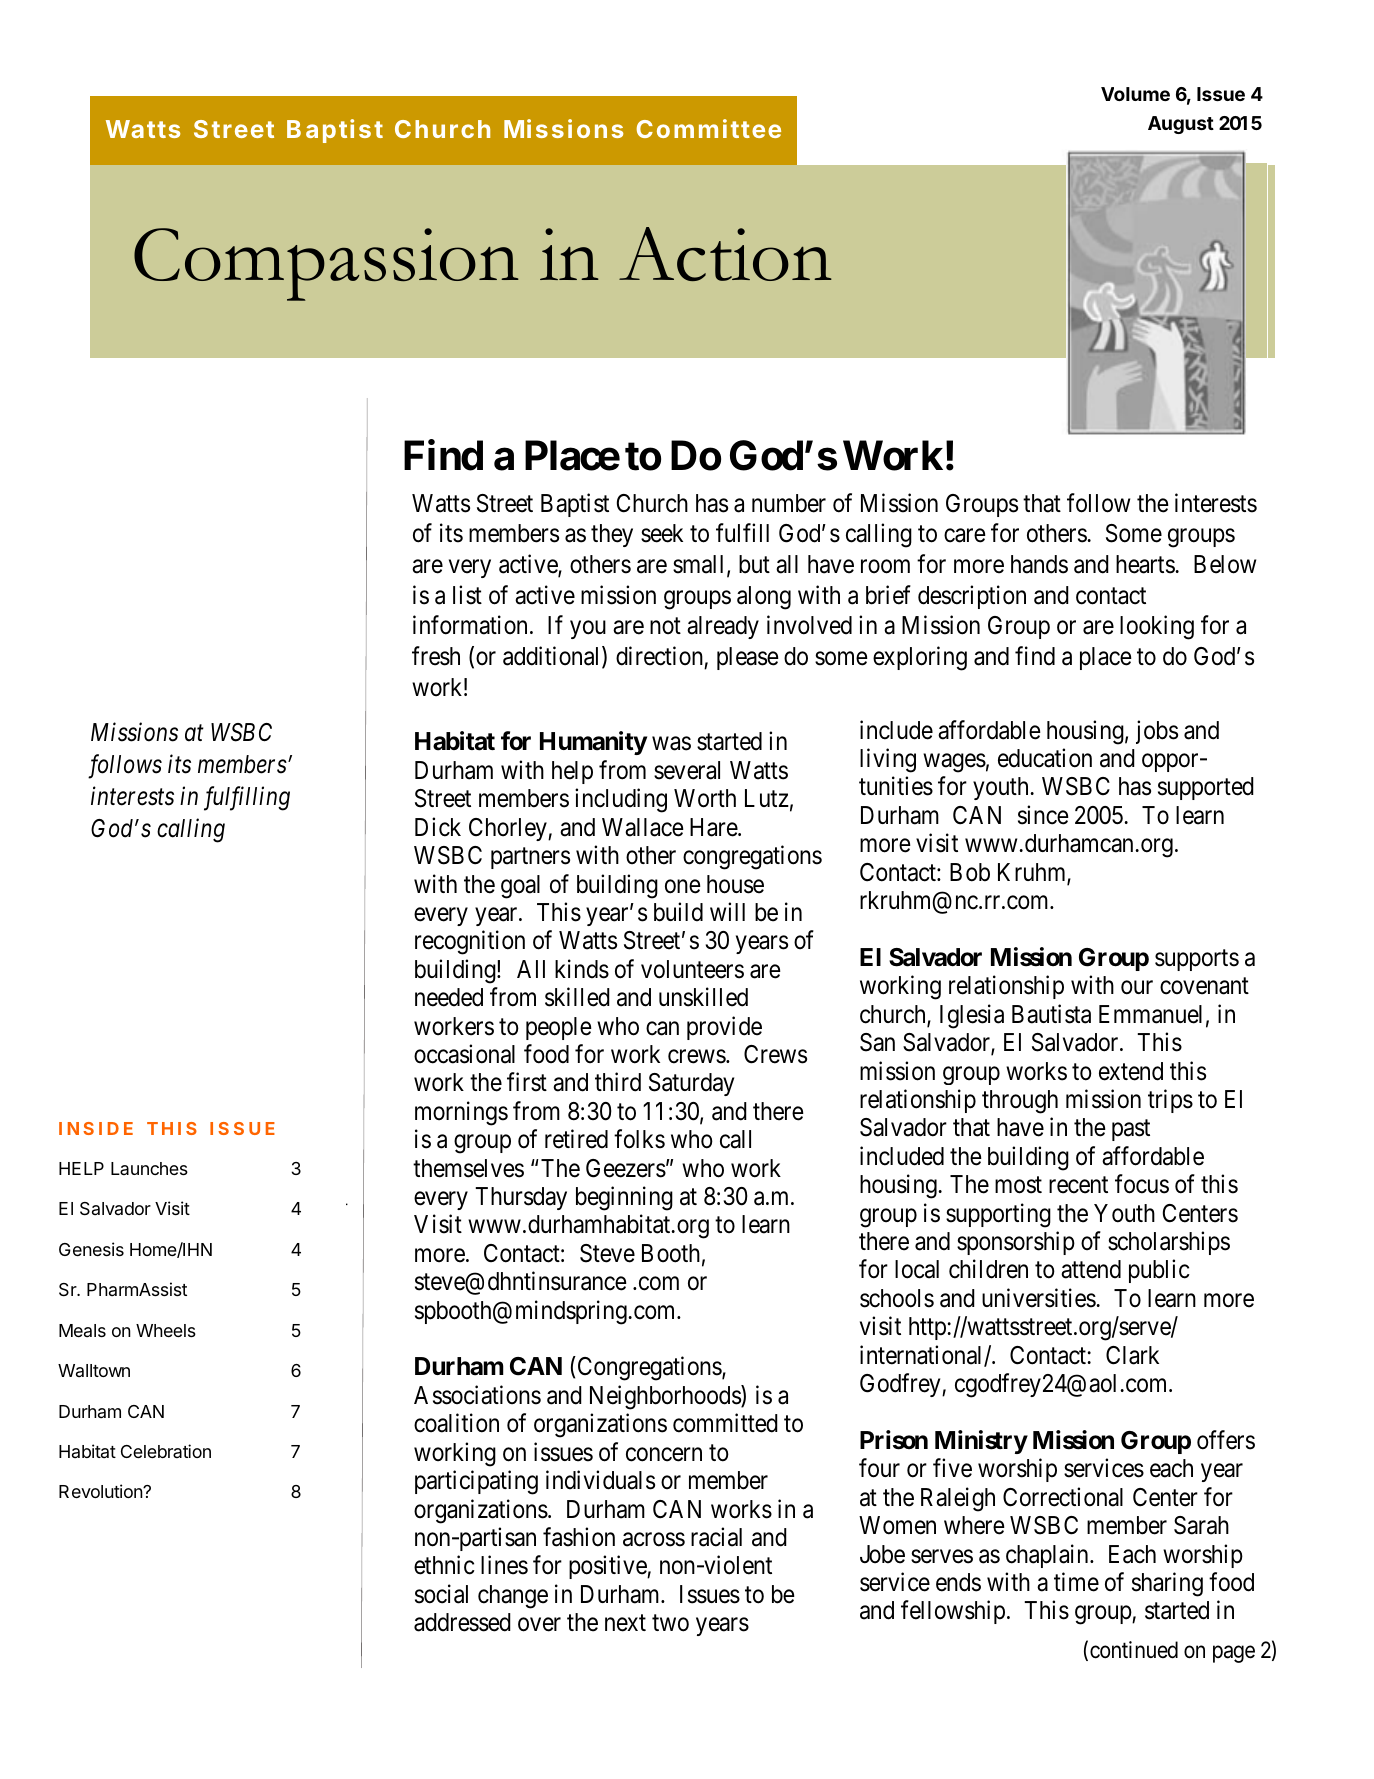  What do you see at coordinates (1043, 815) in the screenshot?
I see `since` at bounding box center [1043, 815].
